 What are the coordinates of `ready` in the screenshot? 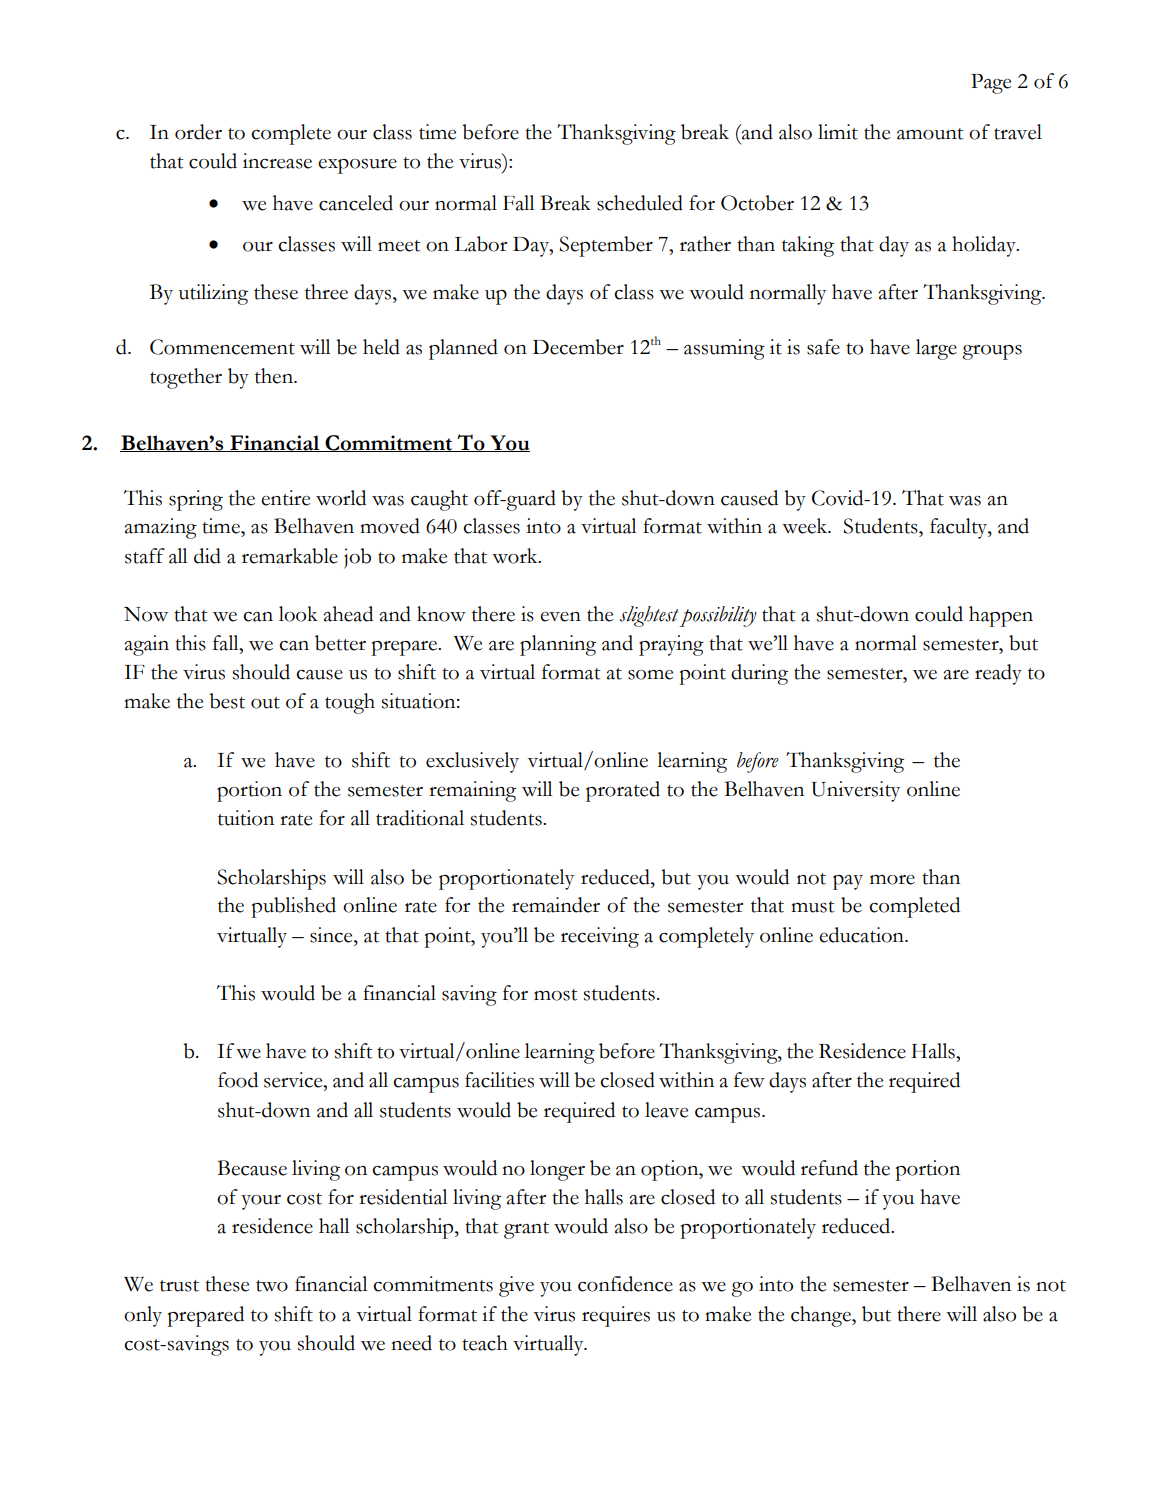 It's located at (998, 674).
